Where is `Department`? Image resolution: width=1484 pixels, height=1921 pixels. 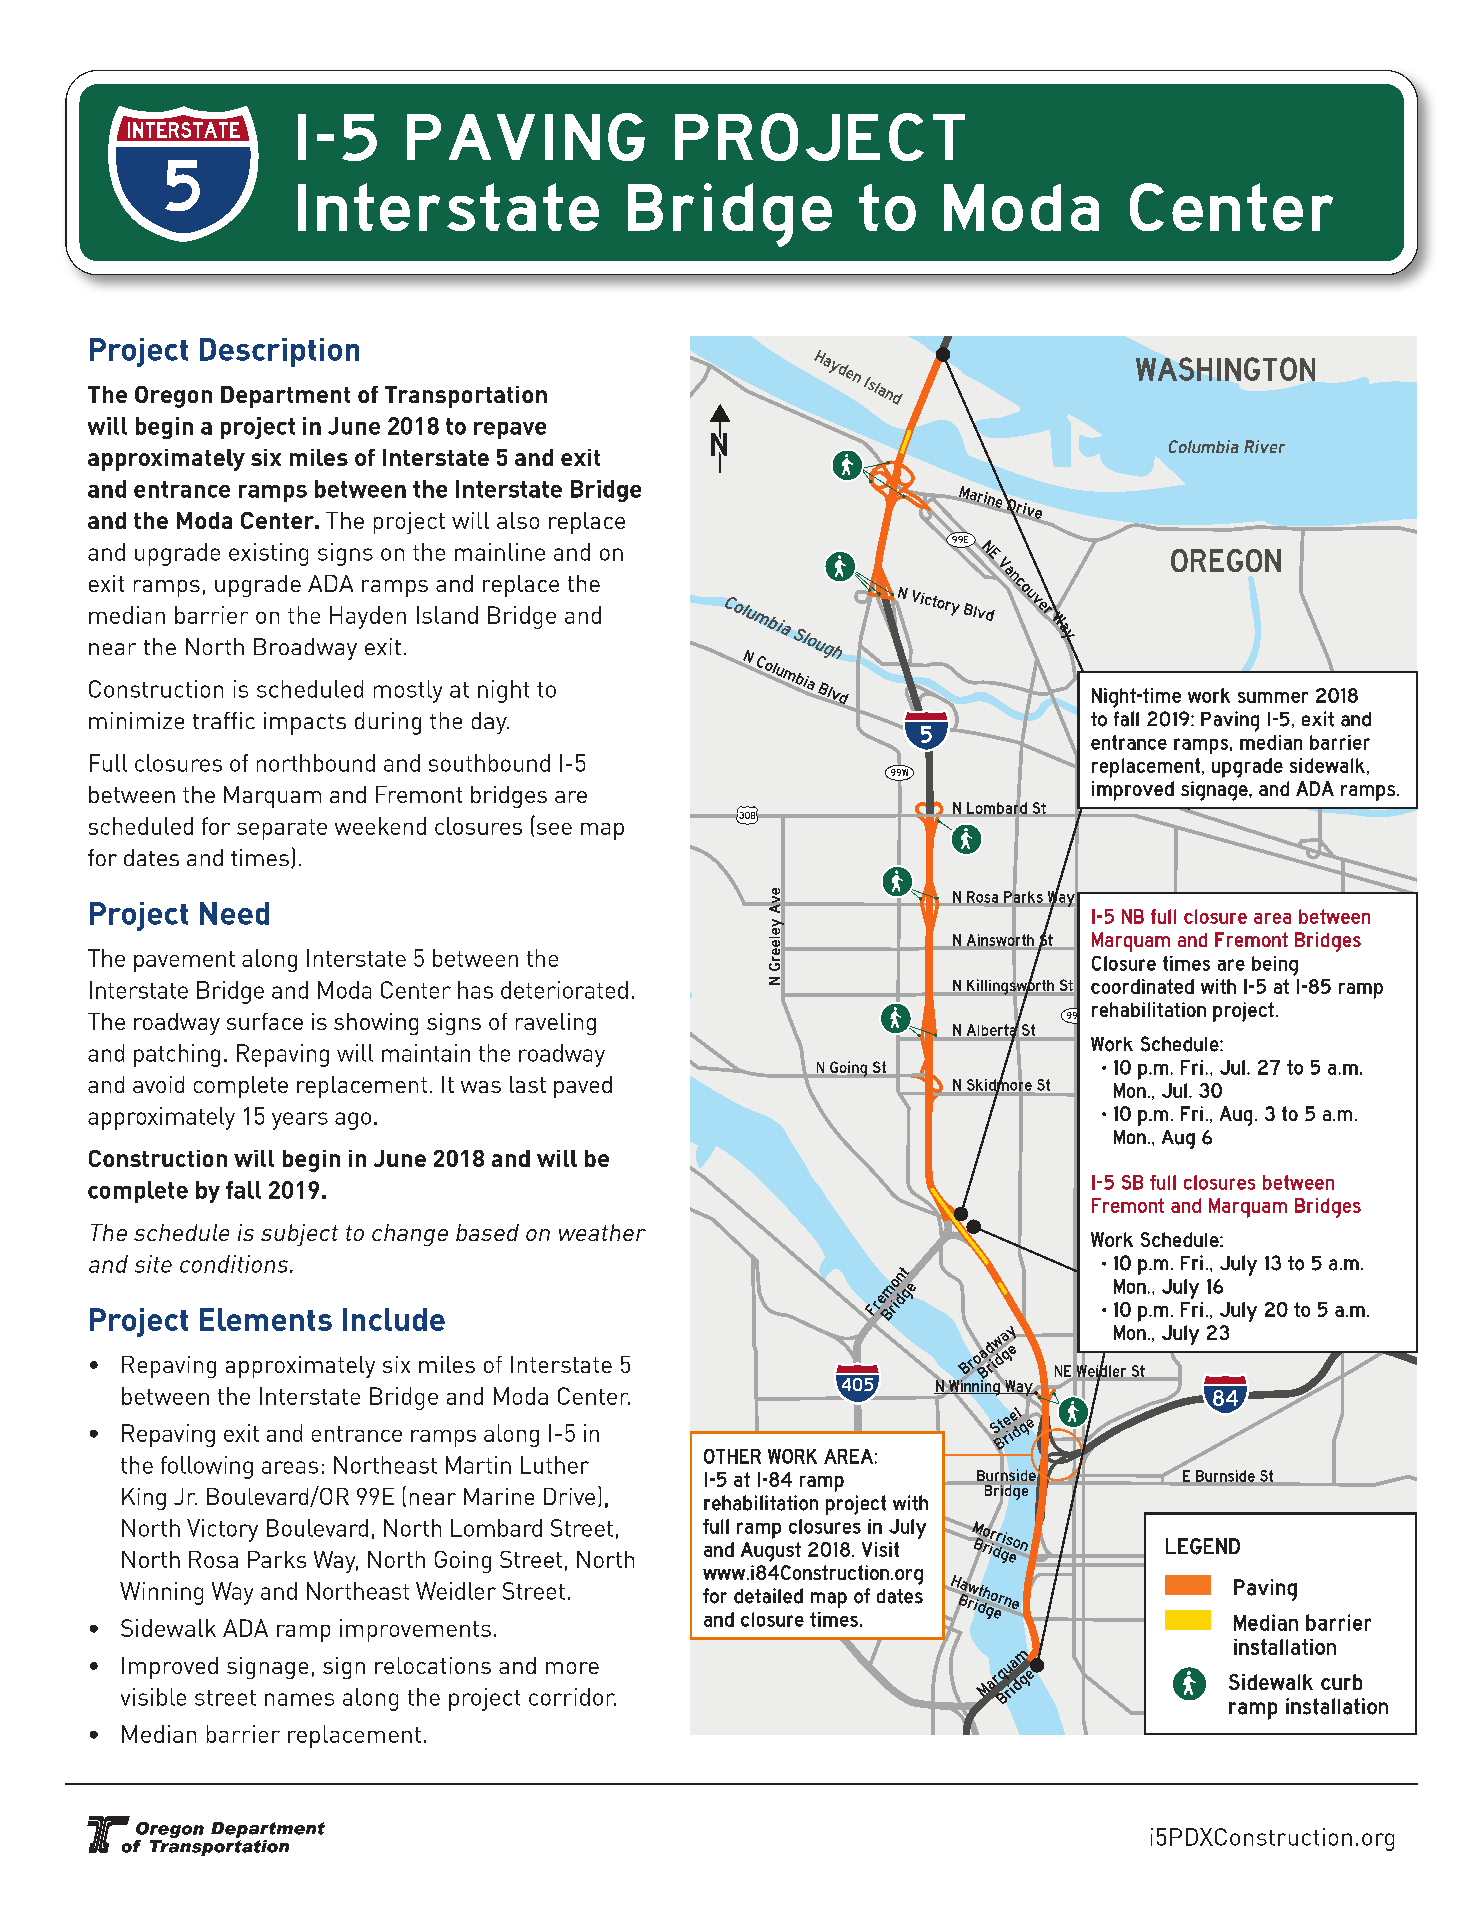
Department is located at coordinates (285, 397).
